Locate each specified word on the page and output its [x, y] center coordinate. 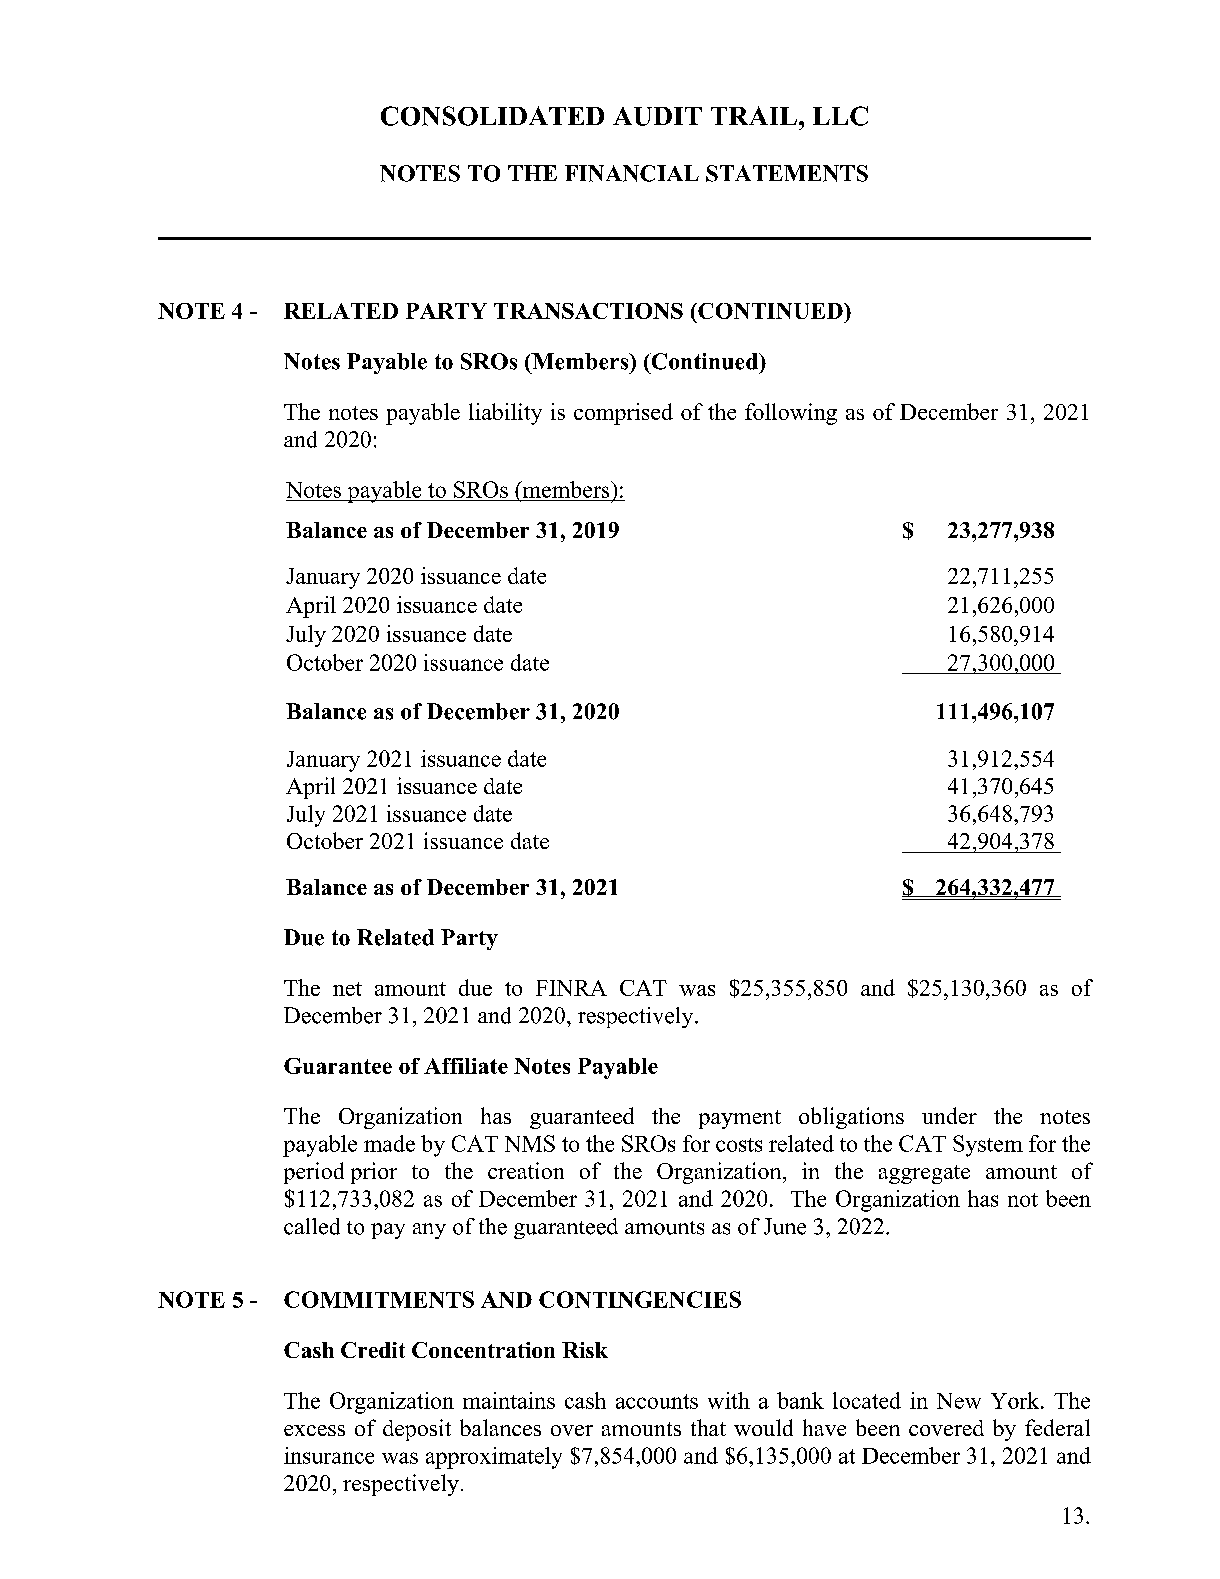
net [347, 989]
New [959, 1401]
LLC [840, 116]
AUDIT [657, 116]
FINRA [571, 988]
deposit [417, 1430]
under [949, 1115]
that [708, 1427]
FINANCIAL [632, 173]
